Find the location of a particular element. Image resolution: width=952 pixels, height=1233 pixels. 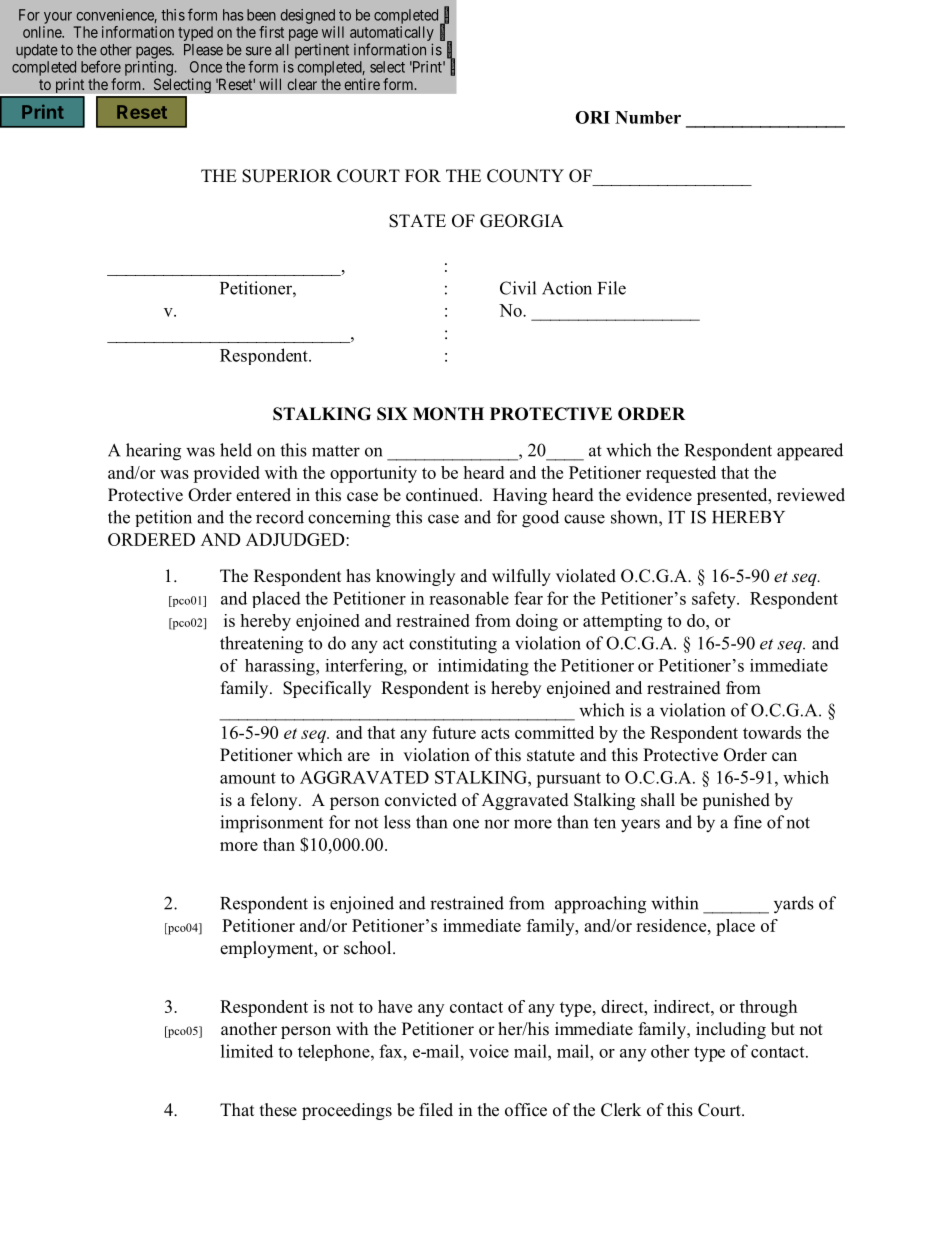

held is located at coordinates (236, 450).
